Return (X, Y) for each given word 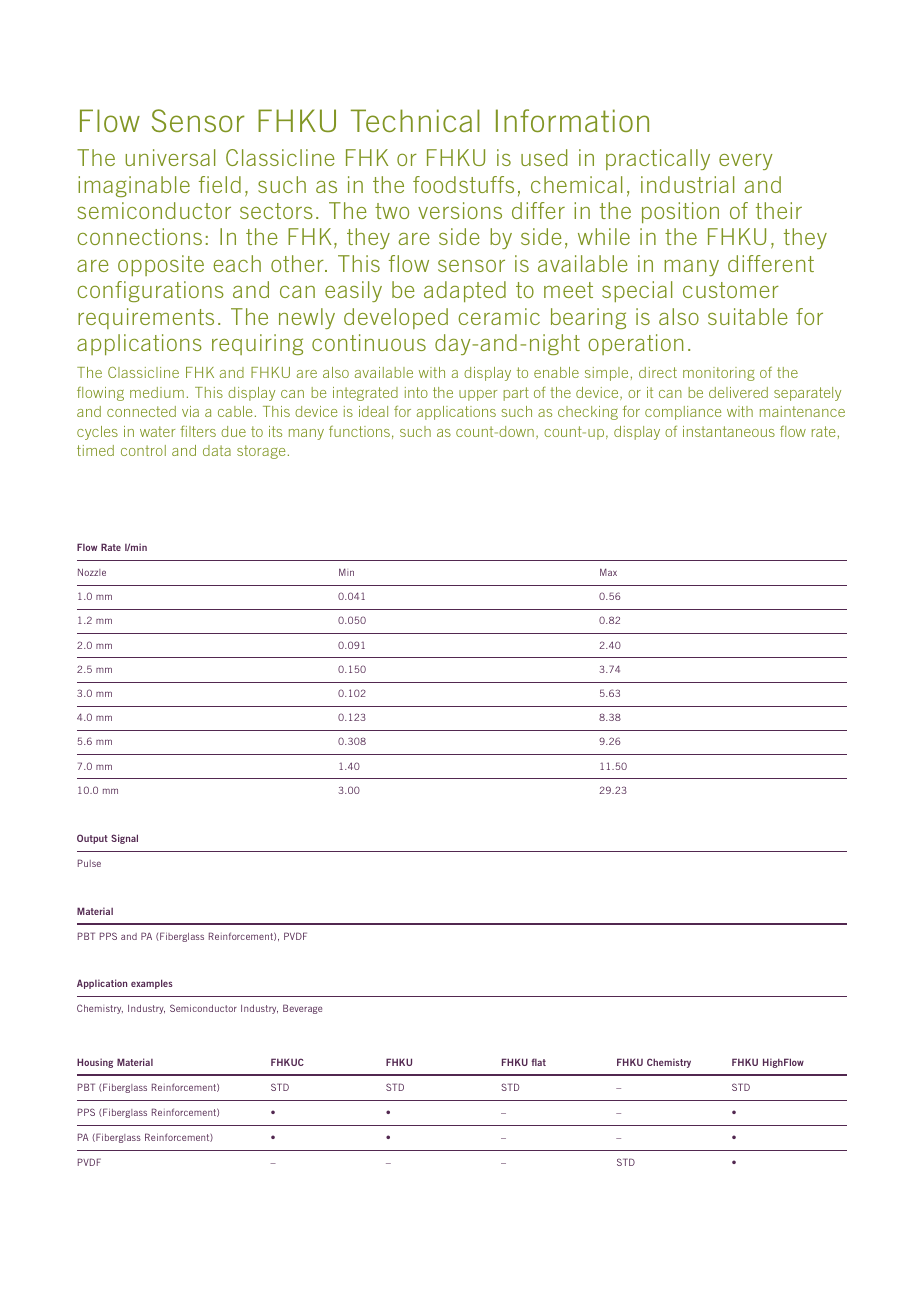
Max (608, 572)
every (746, 162)
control (143, 450)
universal (170, 157)
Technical (415, 120)
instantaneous (729, 431)
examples (152, 984)
